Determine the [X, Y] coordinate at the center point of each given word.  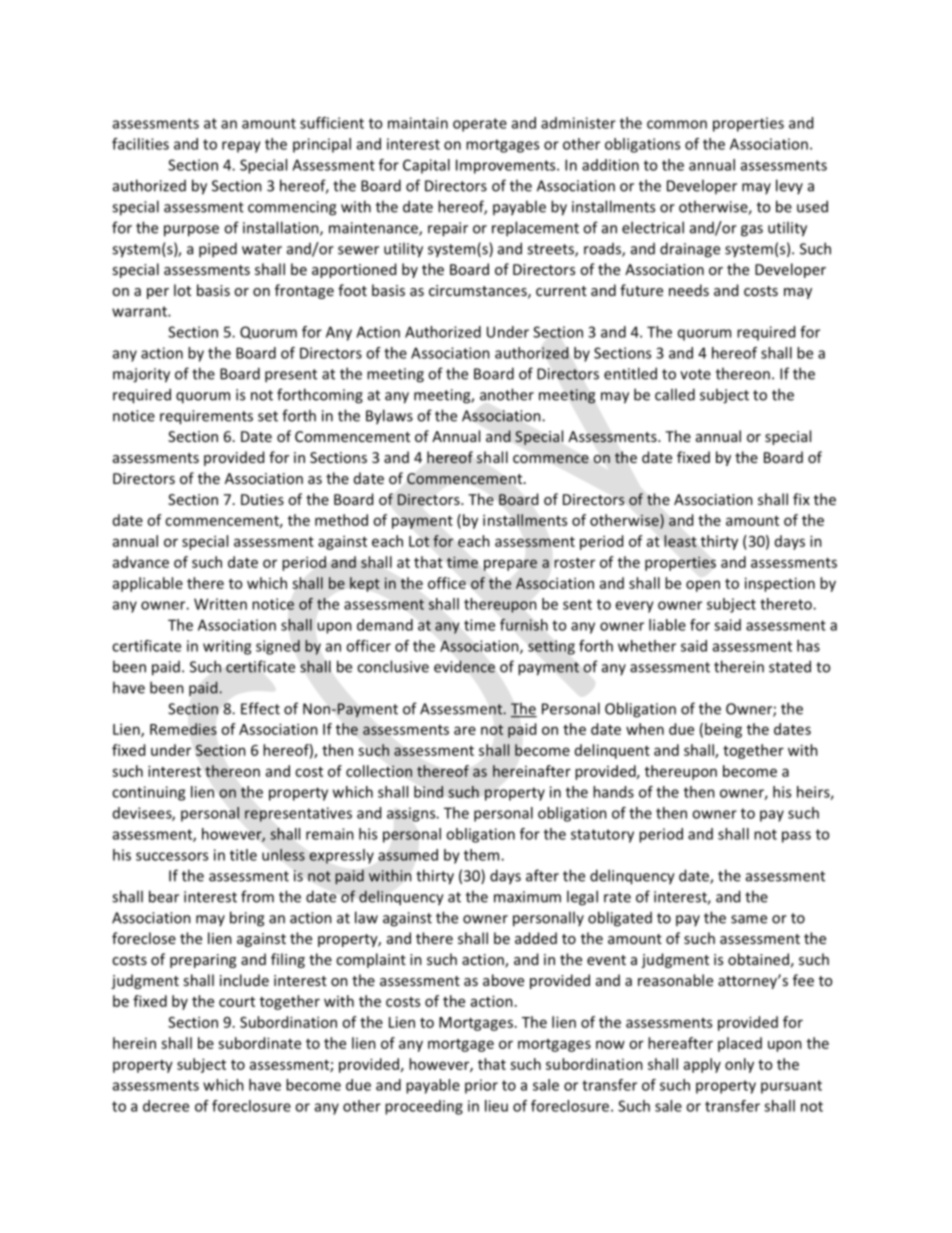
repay [241, 147]
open [703, 586]
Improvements [507, 166]
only [739, 1065]
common [677, 124]
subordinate [259, 1043]
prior [481, 1086]
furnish [524, 625]
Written [220, 604]
